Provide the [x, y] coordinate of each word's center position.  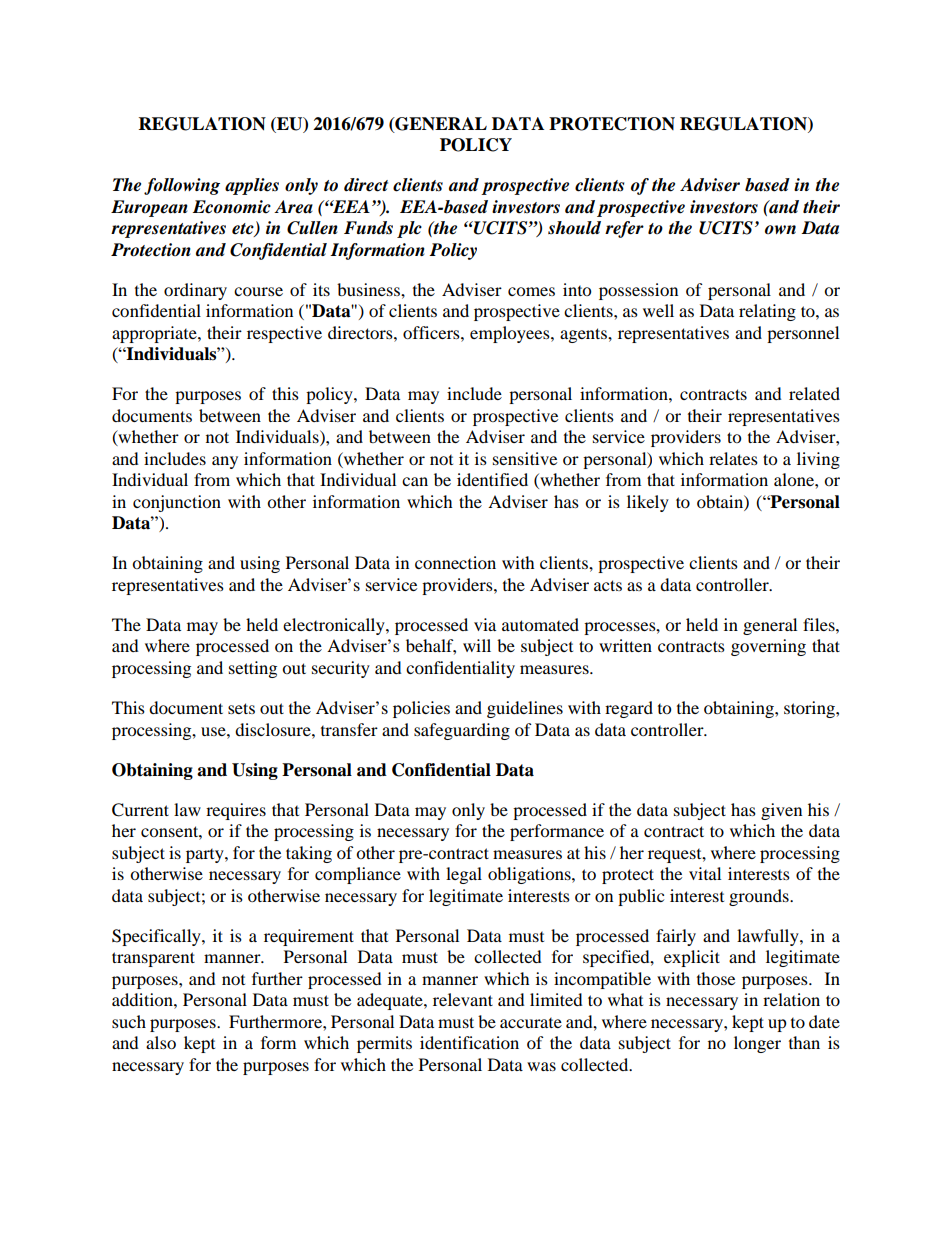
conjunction [177, 503]
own [780, 229]
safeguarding [462, 731]
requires [236, 811]
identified [492, 479]
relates [733, 458]
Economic [232, 207]
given [781, 811]
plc [409, 229]
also [161, 1042]
